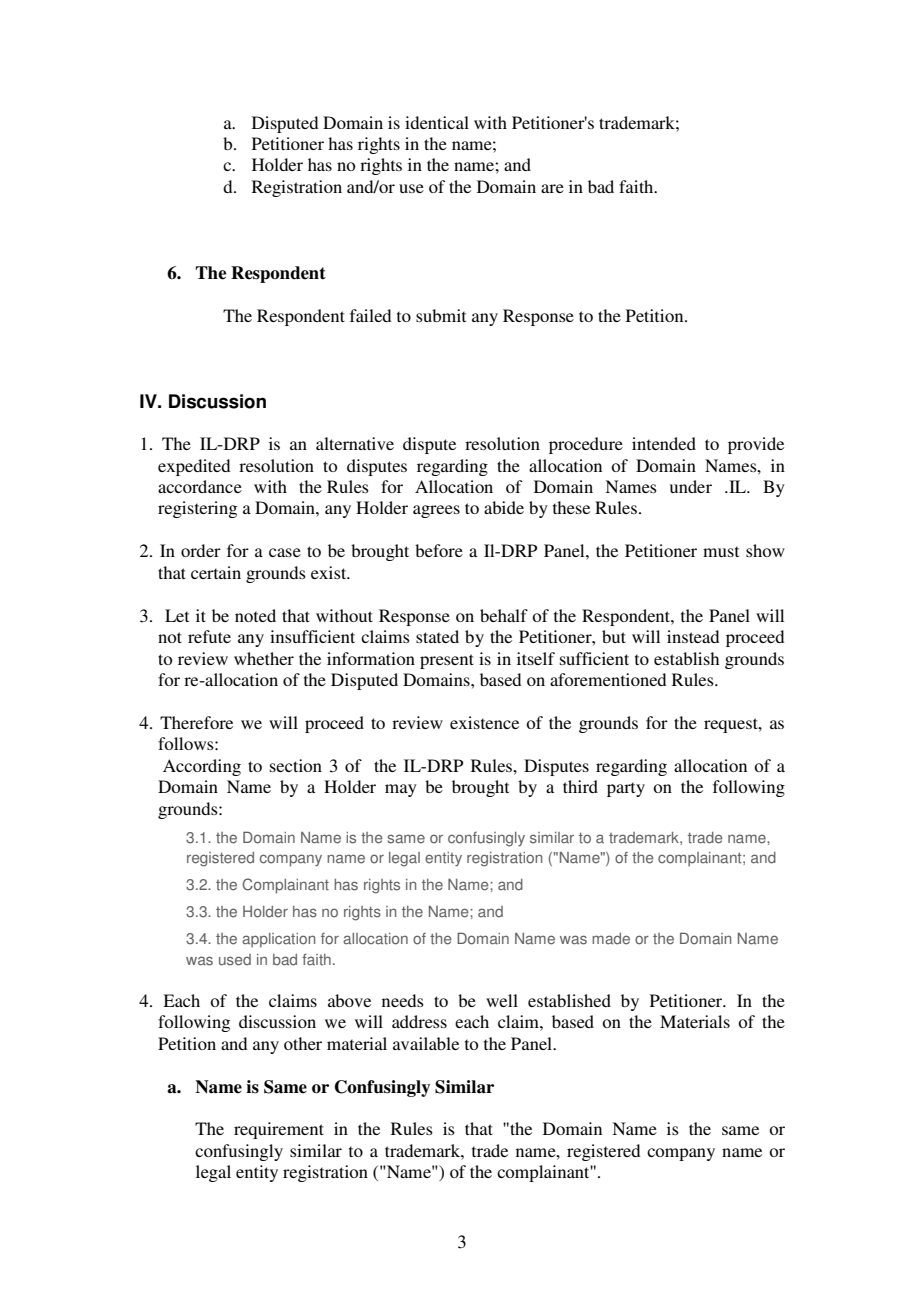  What do you see at coordinates (552, 188) in the screenshot?
I see `are` at bounding box center [552, 188].
